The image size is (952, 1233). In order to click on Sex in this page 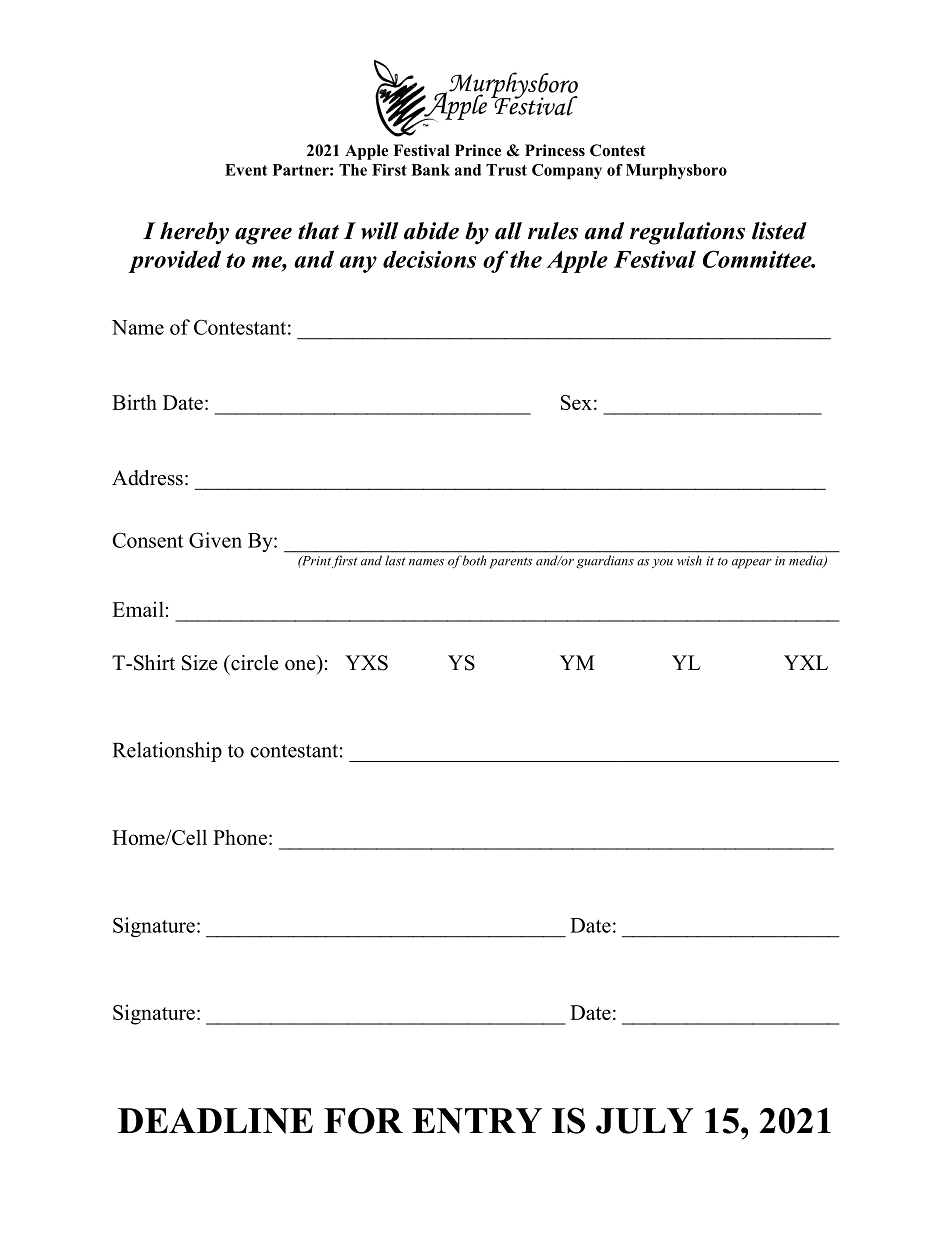, I will do `click(576, 402)`.
